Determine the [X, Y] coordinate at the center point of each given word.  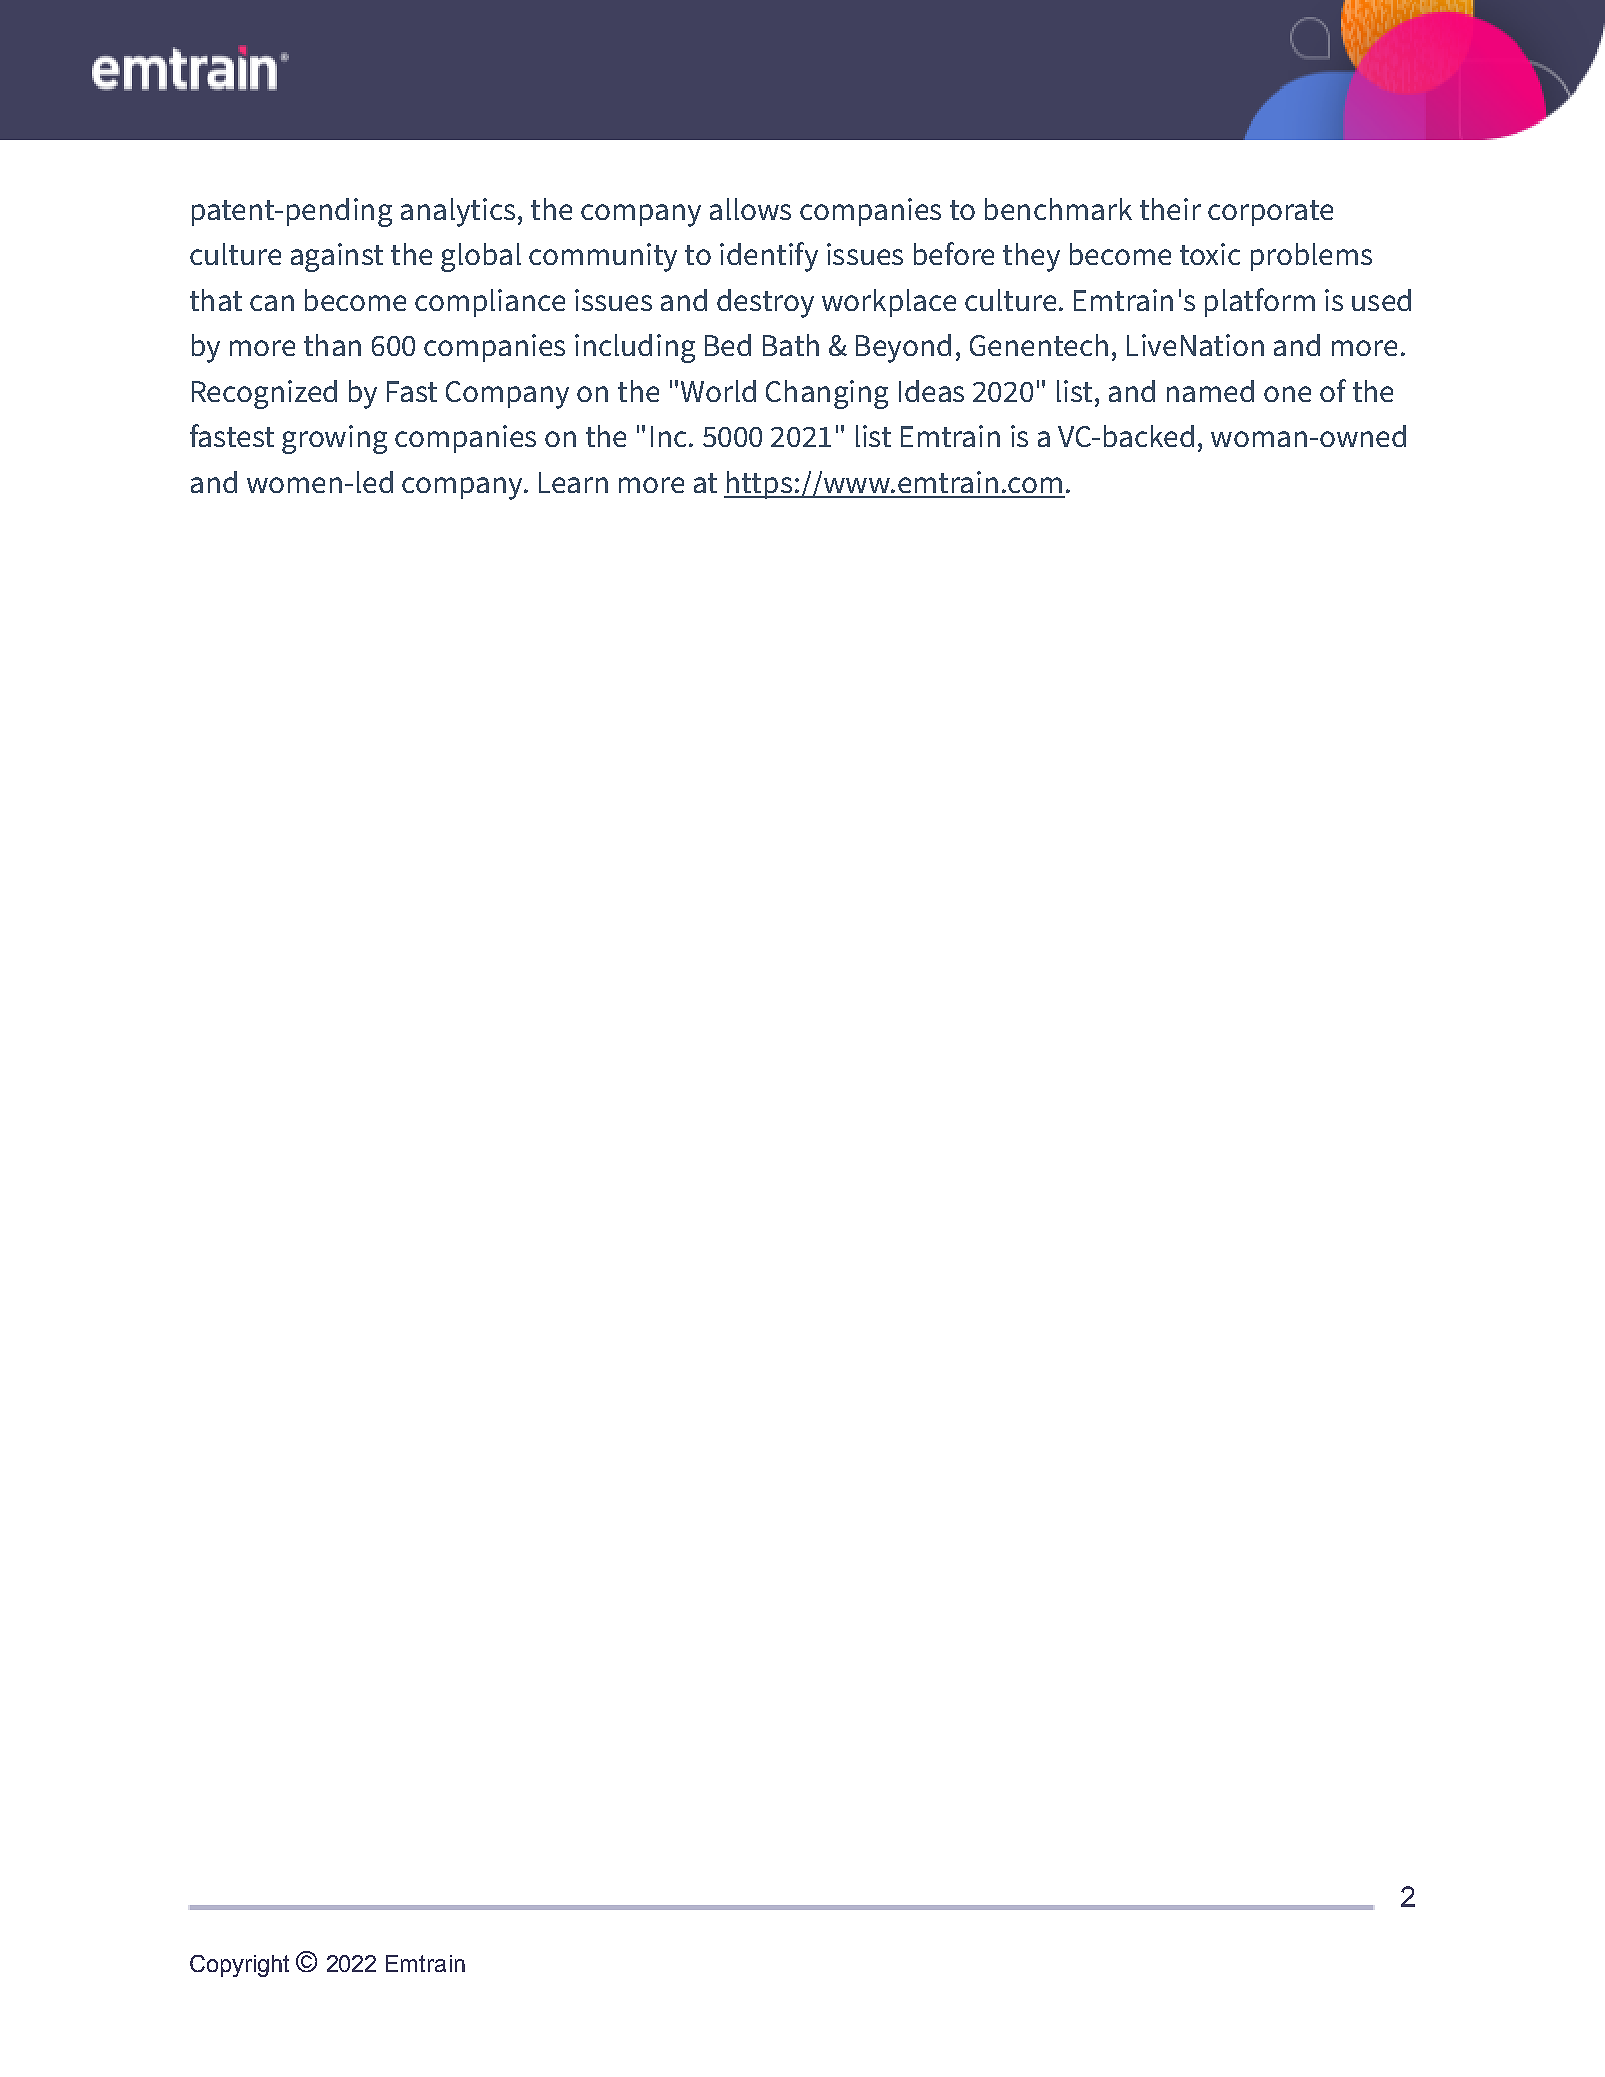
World [718, 391]
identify [769, 257]
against [337, 257]
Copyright [239, 1966]
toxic [1210, 254]
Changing [827, 394]
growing [334, 439]
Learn [573, 482]
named [1210, 391]
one [1287, 394]
